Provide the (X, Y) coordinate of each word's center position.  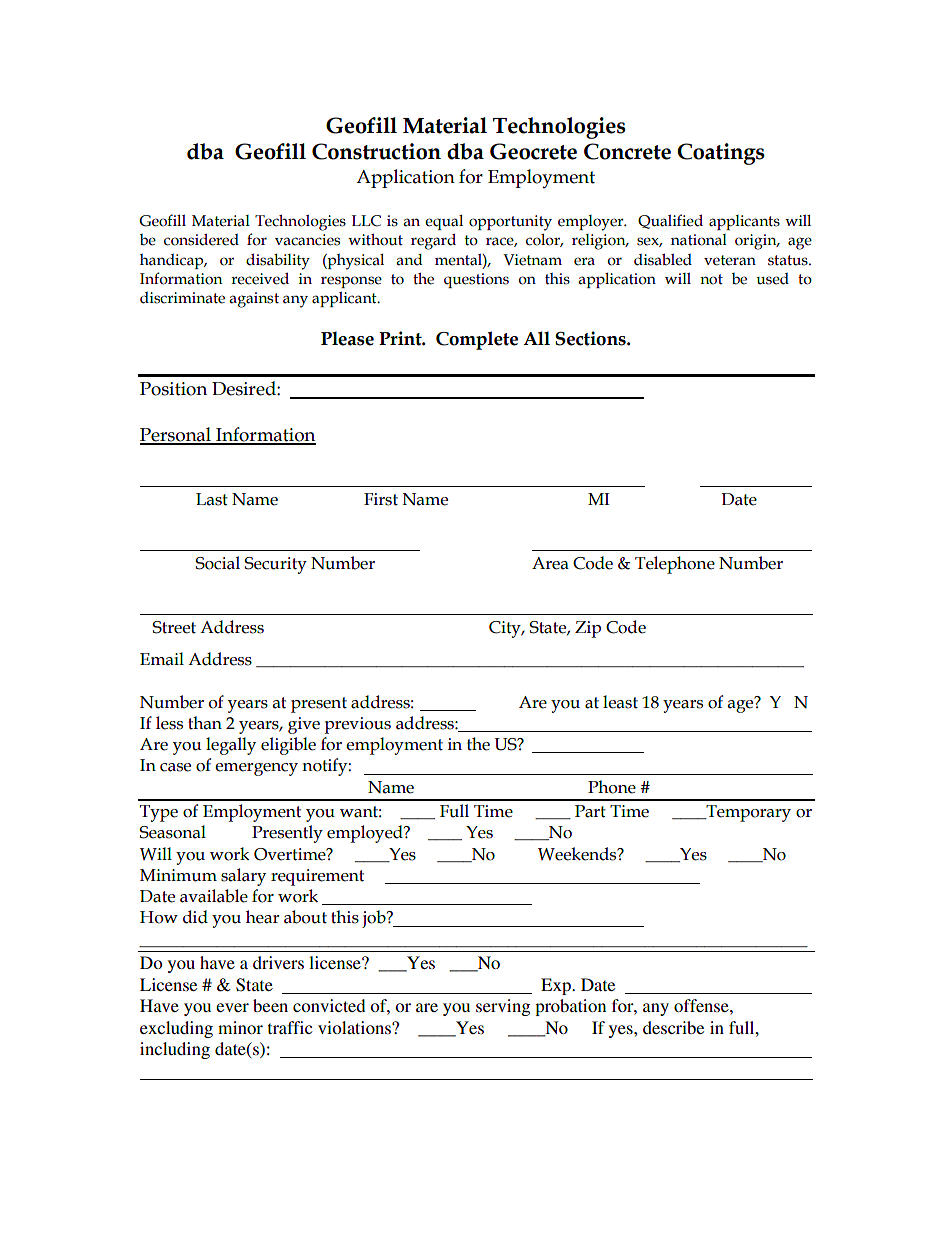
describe (673, 1027)
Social (217, 563)
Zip (588, 629)
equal (444, 222)
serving (503, 1007)
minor (240, 1027)
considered (201, 239)
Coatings (721, 154)
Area (550, 563)
